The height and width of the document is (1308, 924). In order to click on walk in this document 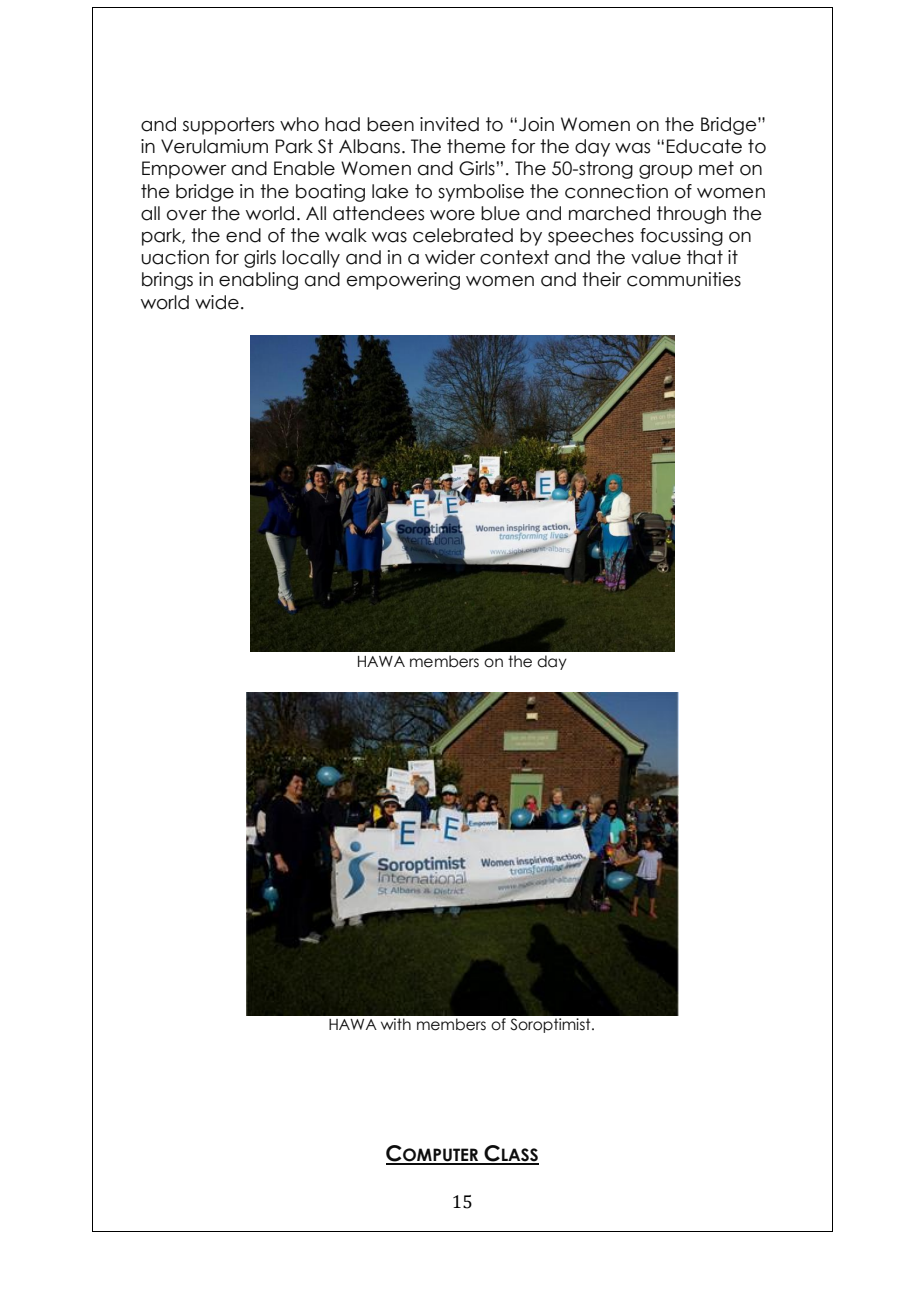, I will do `click(346, 235)`.
